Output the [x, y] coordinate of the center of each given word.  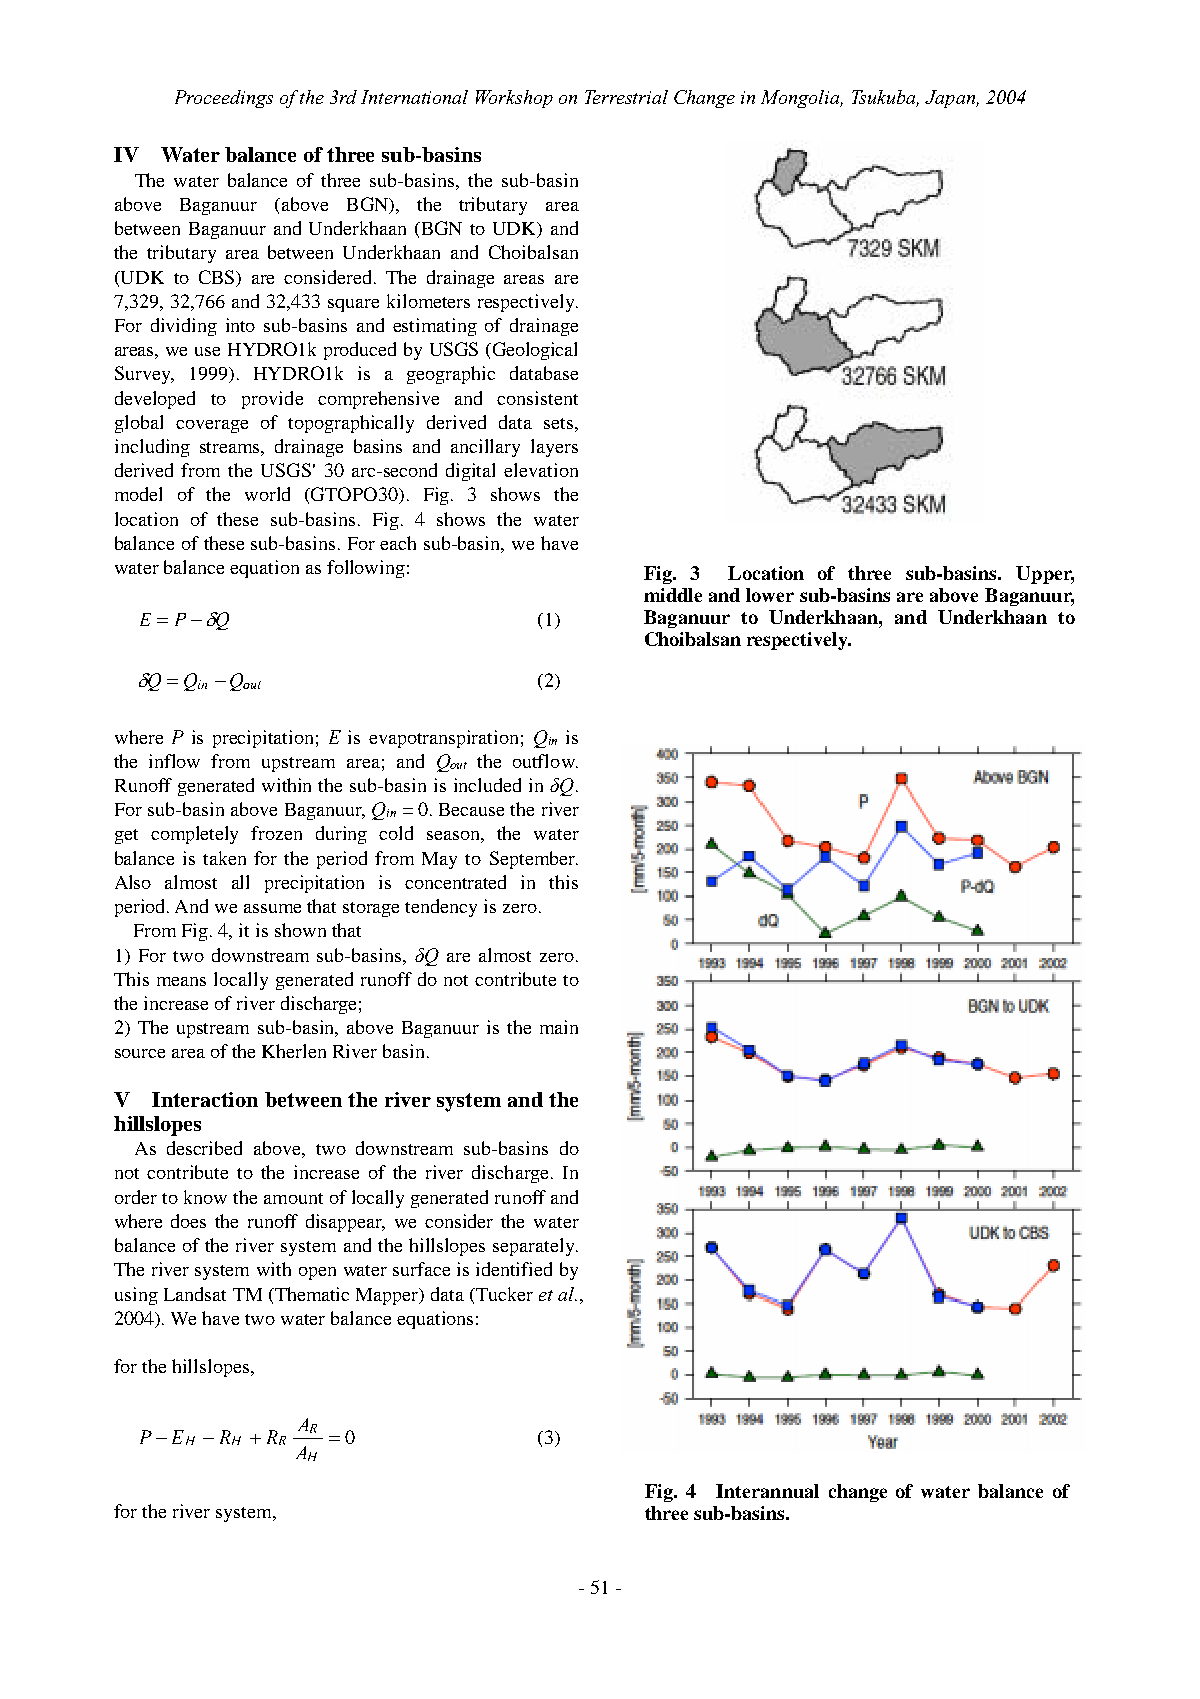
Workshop [514, 99]
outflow [545, 761]
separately [535, 1247]
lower [770, 595]
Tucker [503, 1294]
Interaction [205, 1099]
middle [673, 595]
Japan [951, 99]
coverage [212, 426]
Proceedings [224, 99]
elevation [541, 470]
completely [194, 835]
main [559, 1027]
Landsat [195, 1294]
